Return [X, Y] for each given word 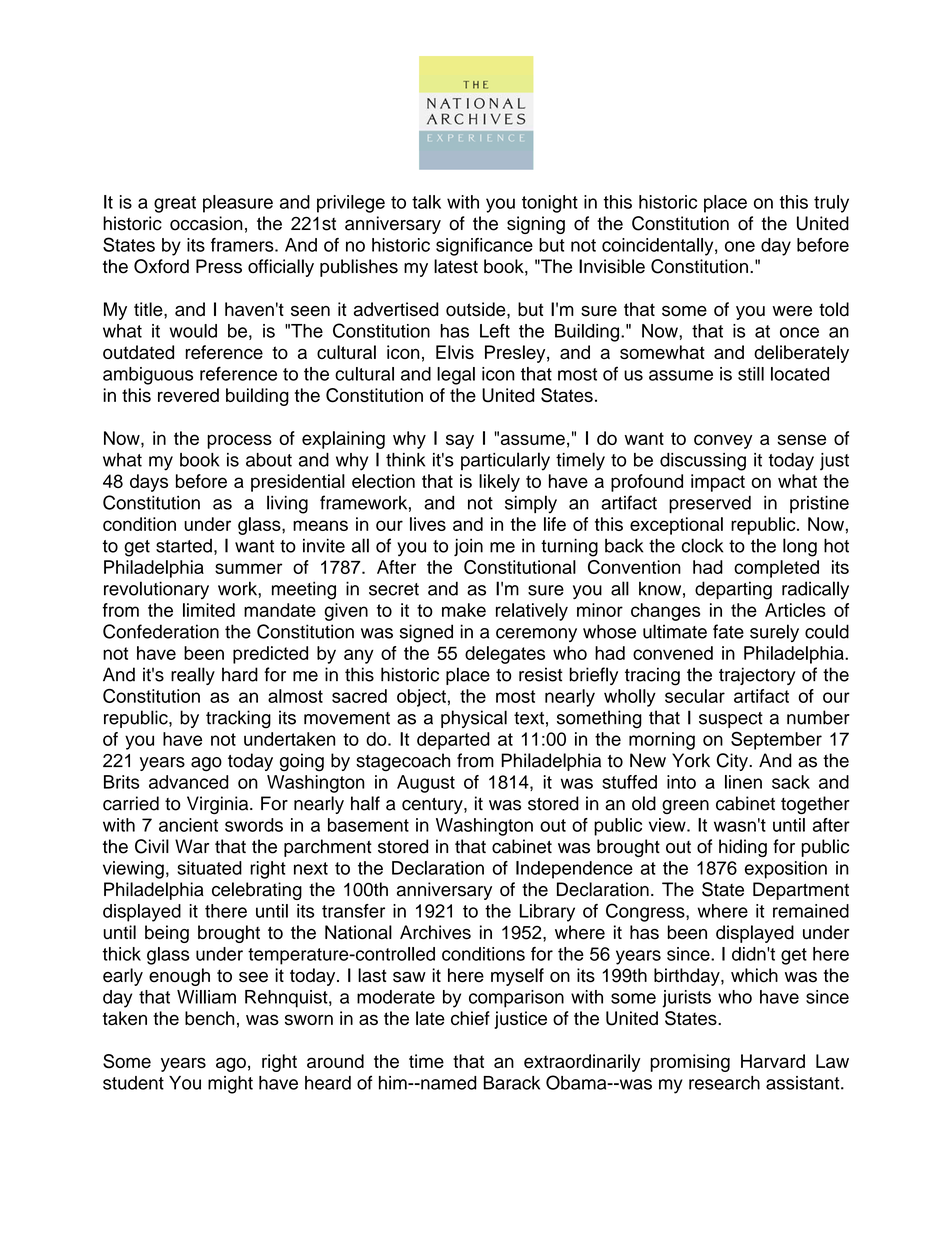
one [740, 246]
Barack [511, 1083]
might [230, 1085]
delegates [505, 655]
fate [728, 631]
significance [484, 247]
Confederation [161, 631]
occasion [206, 223]
